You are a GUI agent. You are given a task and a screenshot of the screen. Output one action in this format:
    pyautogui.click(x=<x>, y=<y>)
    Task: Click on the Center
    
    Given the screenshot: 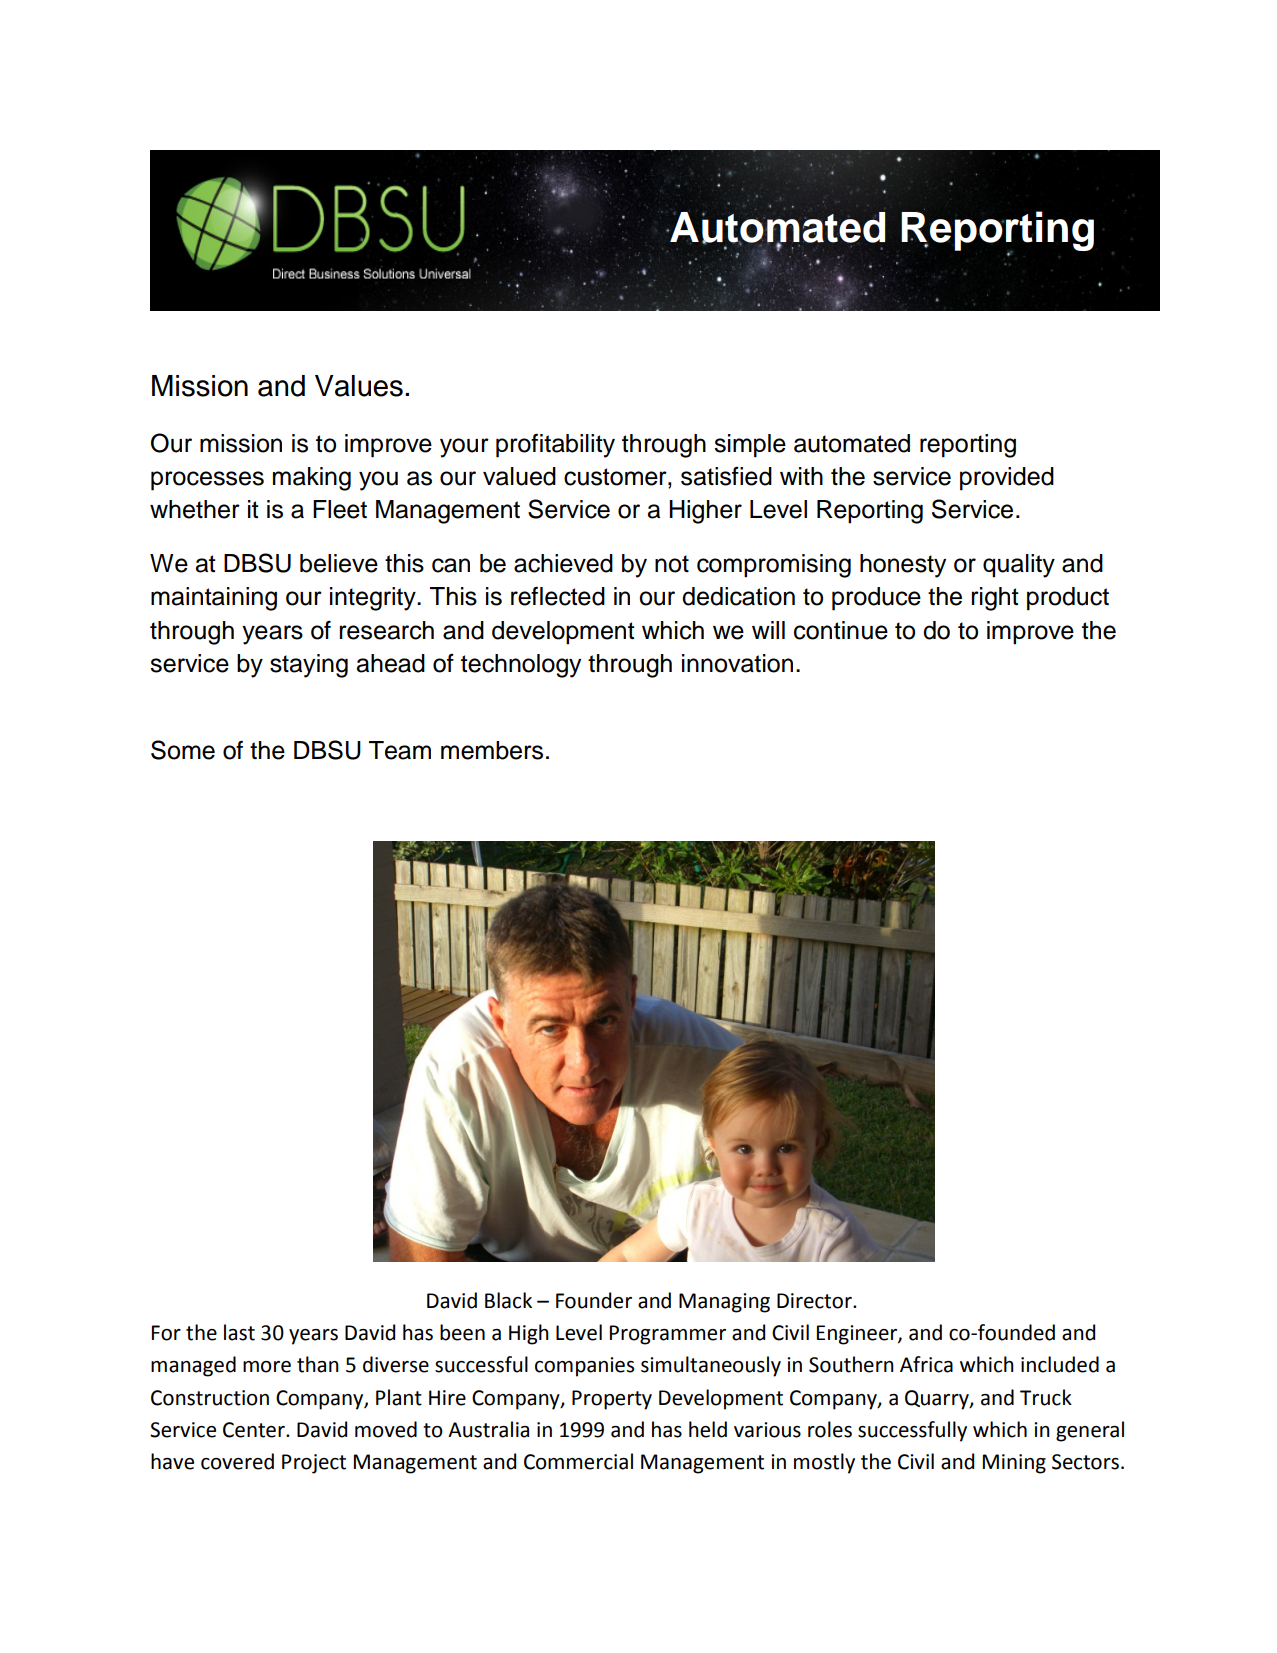 What is the action you would take?
    pyautogui.click(x=255, y=1430)
